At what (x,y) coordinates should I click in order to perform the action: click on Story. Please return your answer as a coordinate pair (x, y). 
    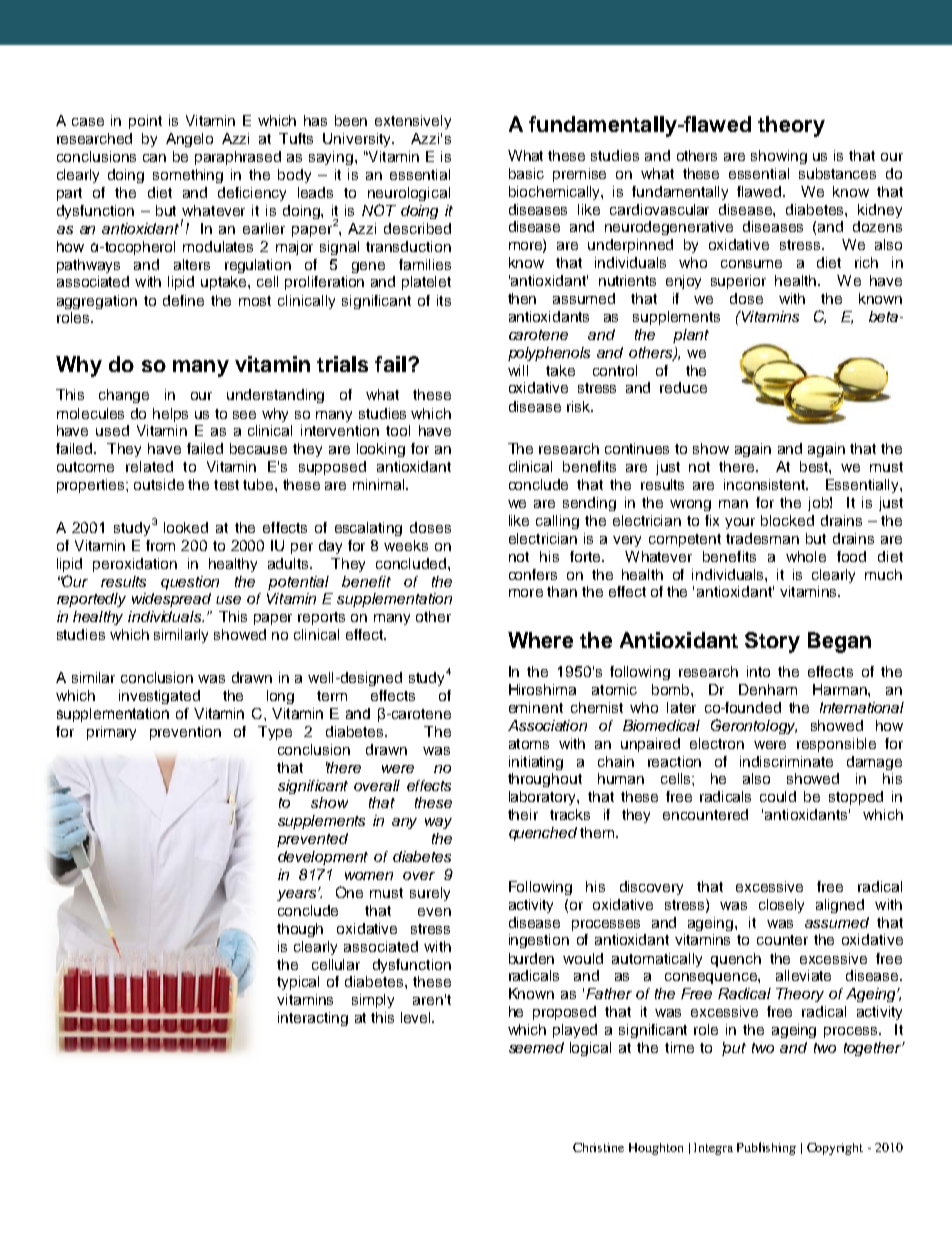
    Looking at the image, I should click on (772, 642).
